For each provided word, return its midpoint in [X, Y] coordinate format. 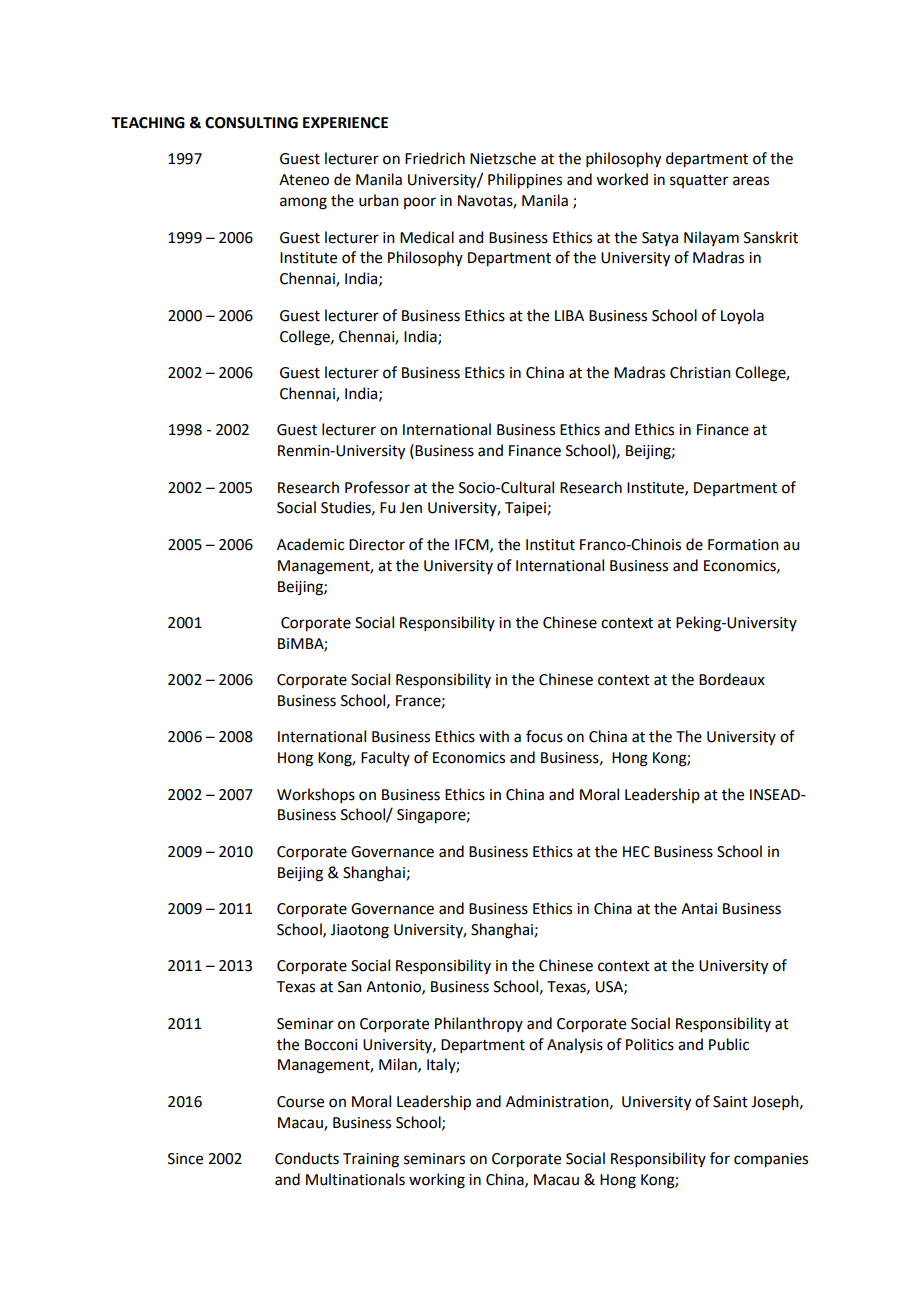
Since [185, 1159]
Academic [310, 544]
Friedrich [435, 158]
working [437, 1181]
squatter [699, 181]
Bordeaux [732, 679]
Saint [730, 1102]
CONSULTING [251, 123]
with [494, 736]
